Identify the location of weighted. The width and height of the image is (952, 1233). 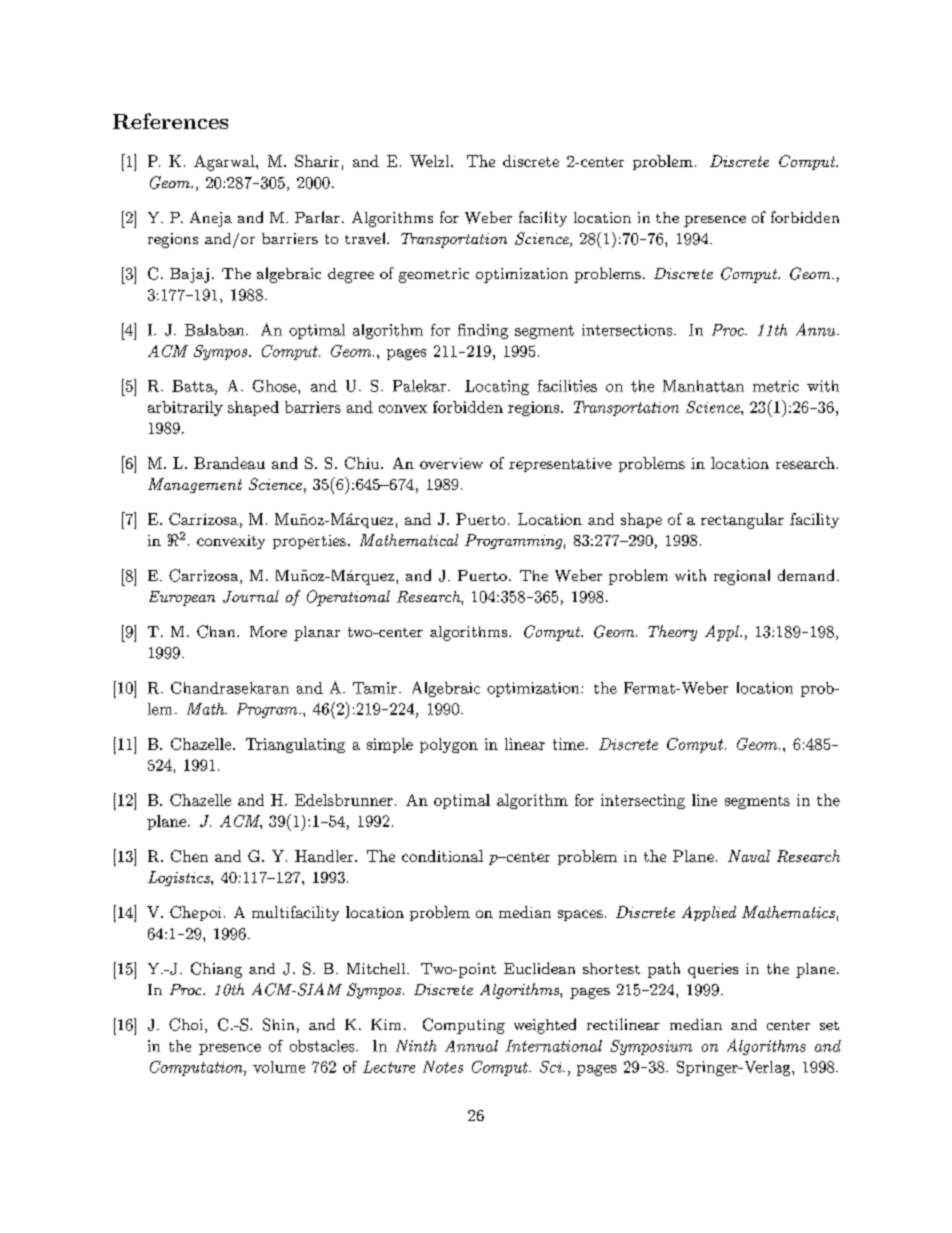
(545, 1026).
